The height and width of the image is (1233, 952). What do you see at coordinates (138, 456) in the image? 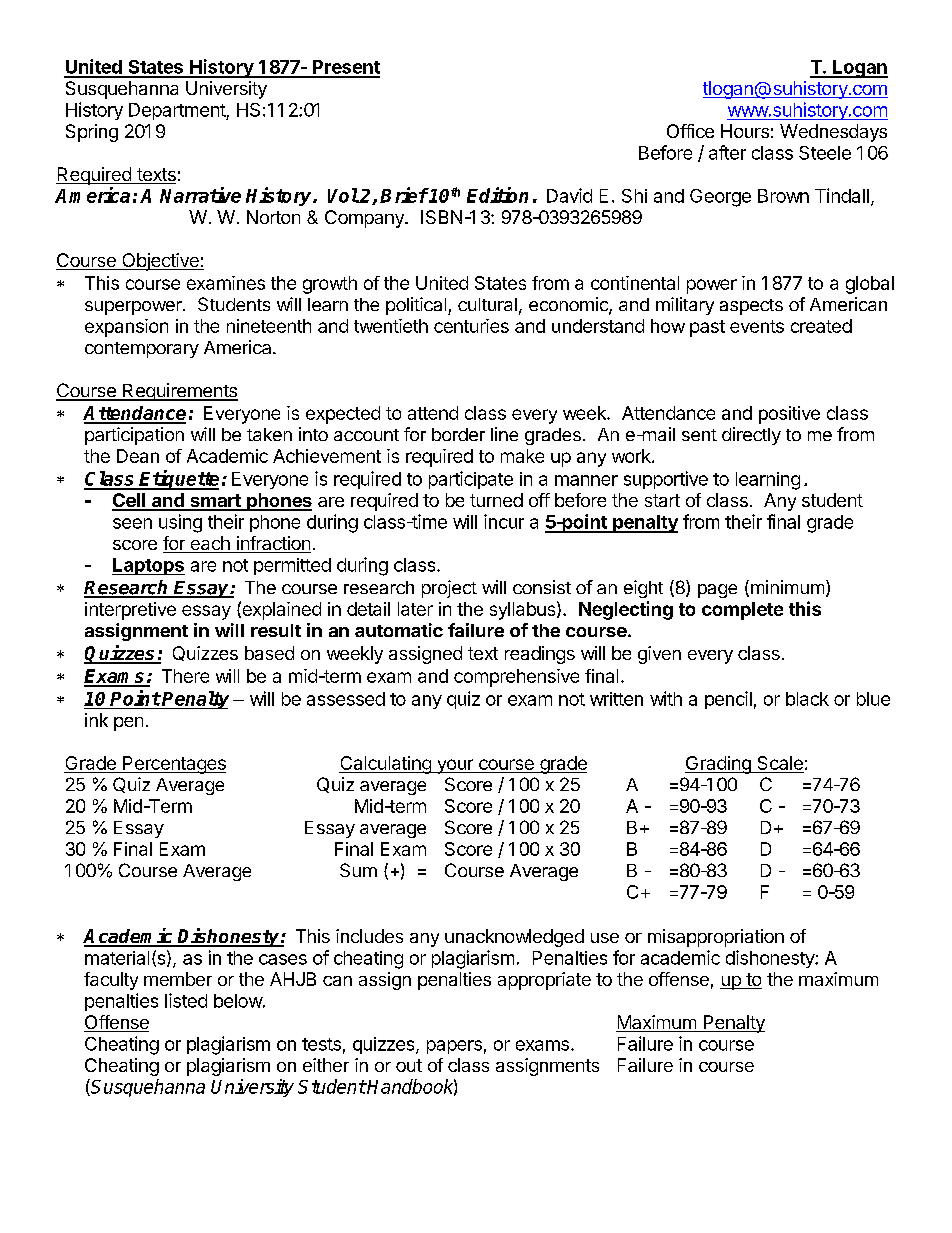
I see `Dean` at bounding box center [138, 456].
